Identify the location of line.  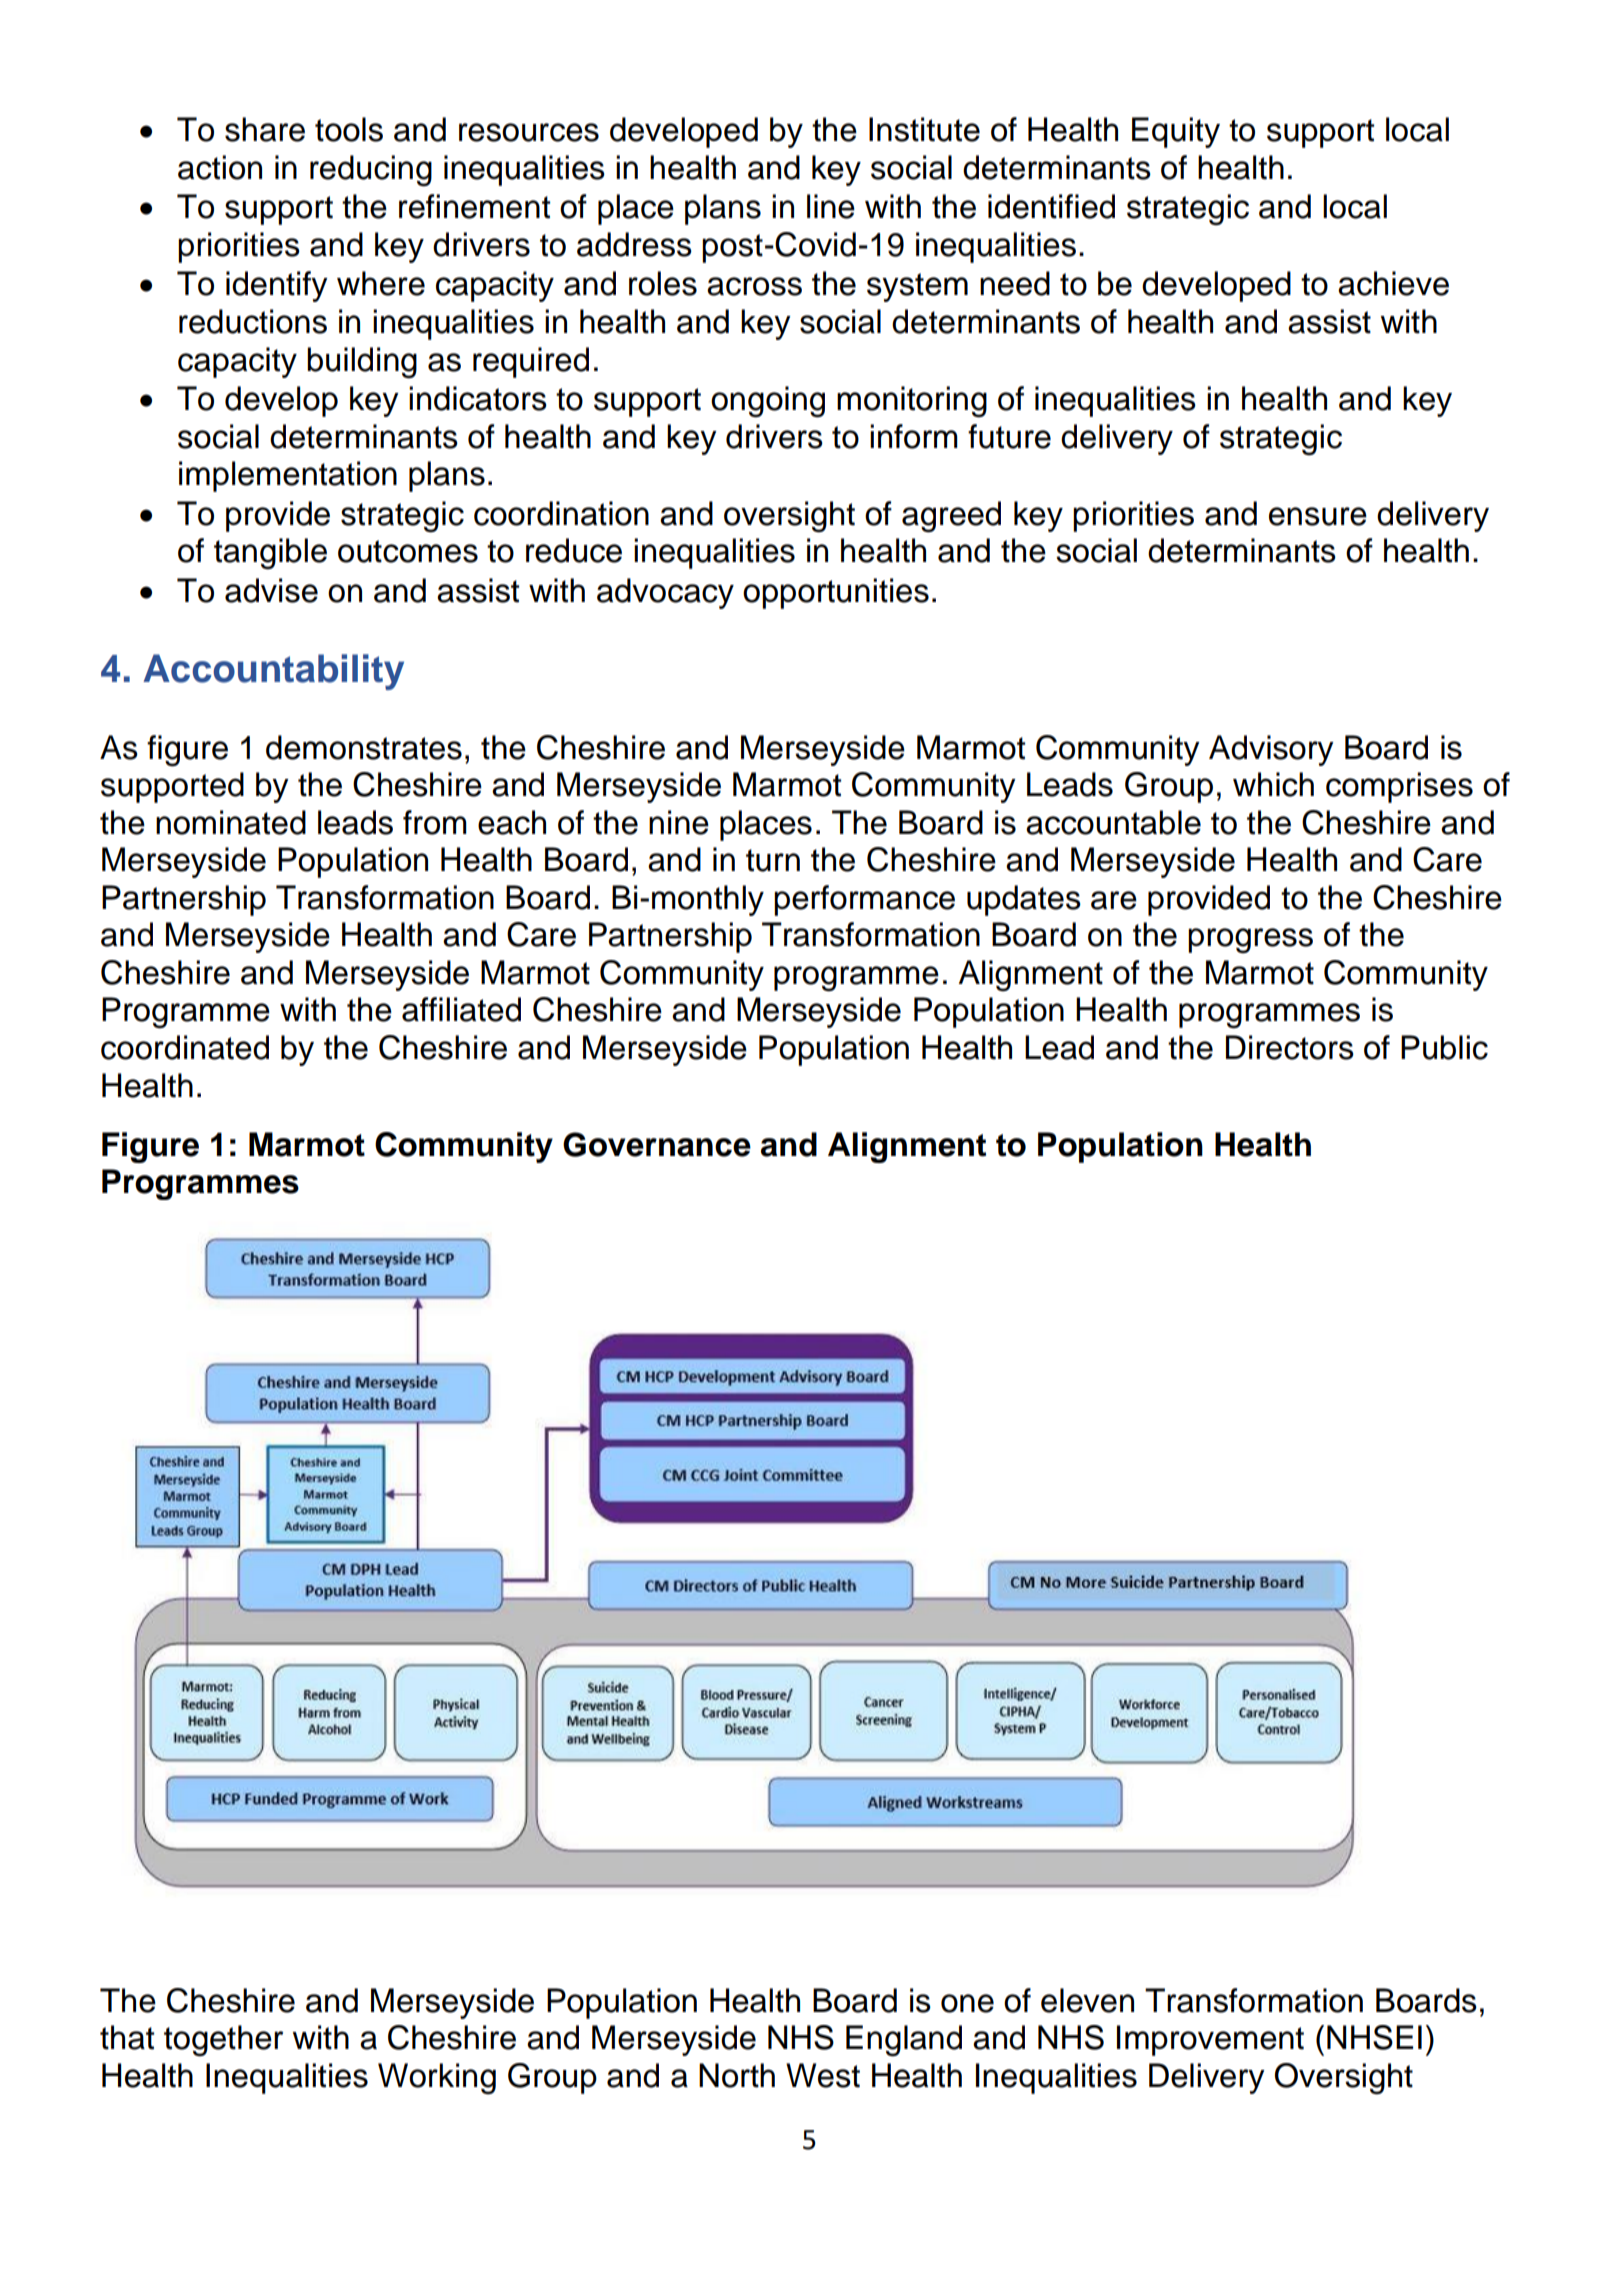
(831, 206).
